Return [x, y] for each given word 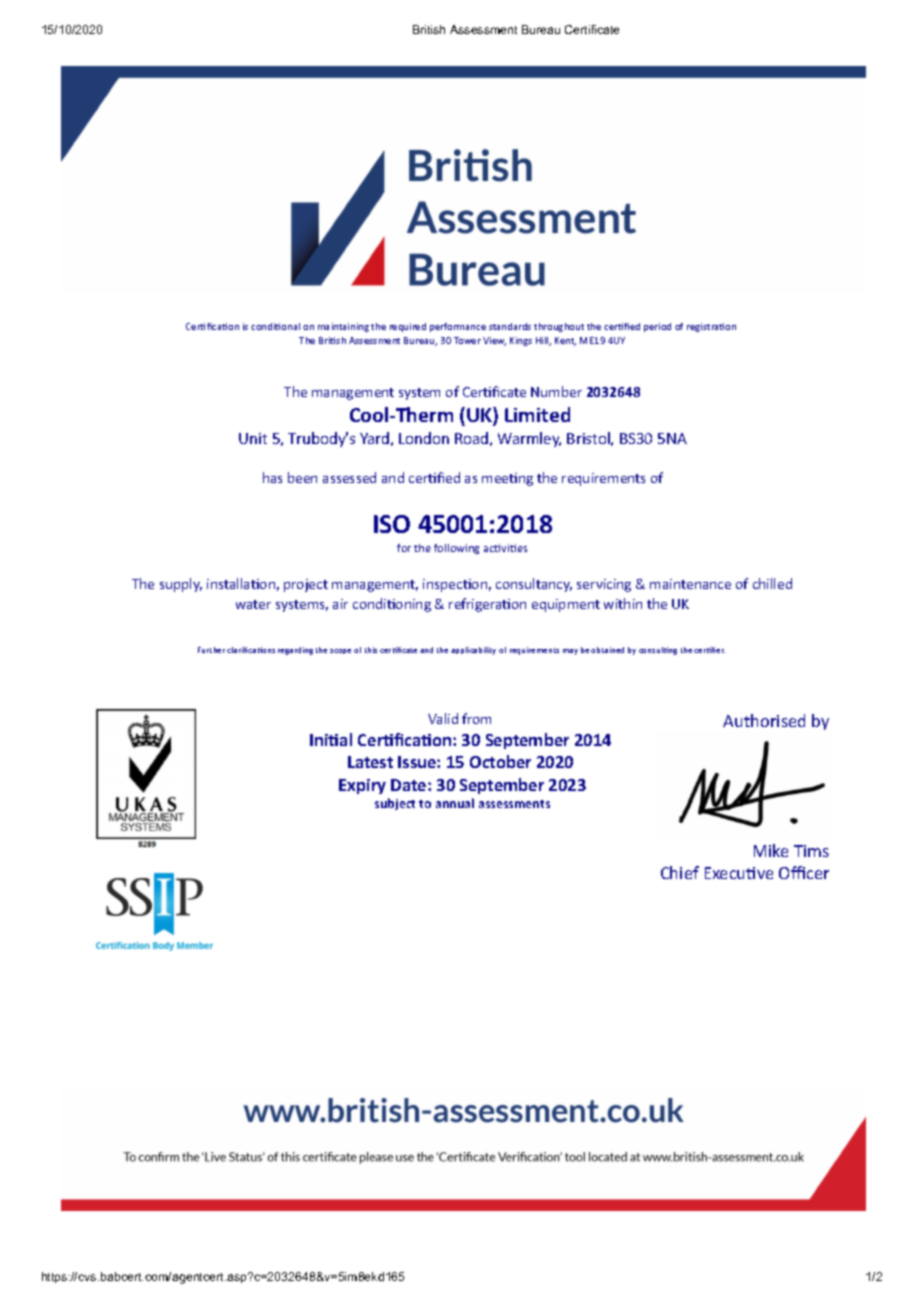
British [429, 29]
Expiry [362, 786]
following [456, 549]
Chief [680, 872]
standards [510, 326]
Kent [565, 341]
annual [455, 803]
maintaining [343, 327]
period [657, 327]
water [253, 604]
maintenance [690, 584]
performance [458, 327]
